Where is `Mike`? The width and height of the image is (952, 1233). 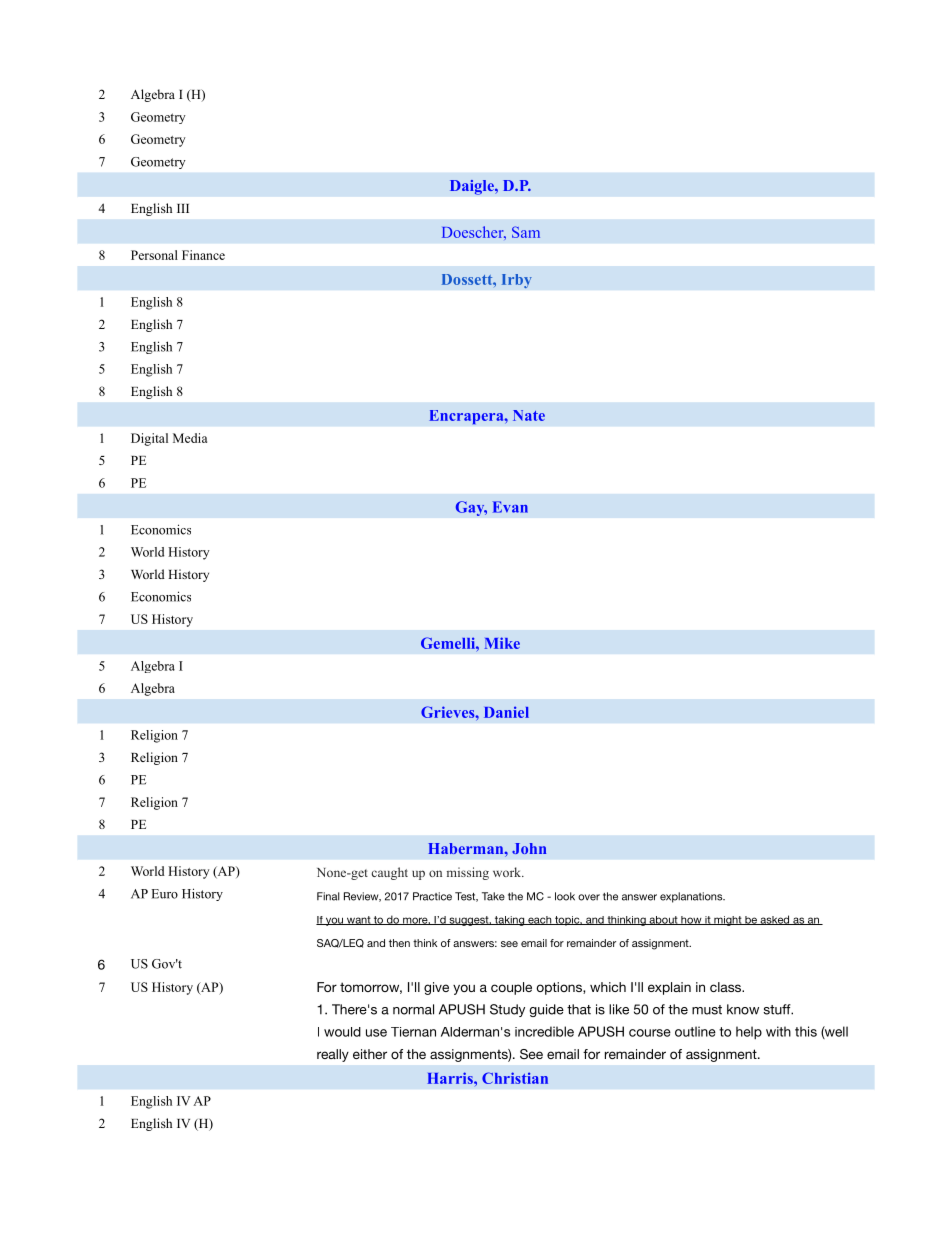
Mike is located at coordinates (502, 643).
